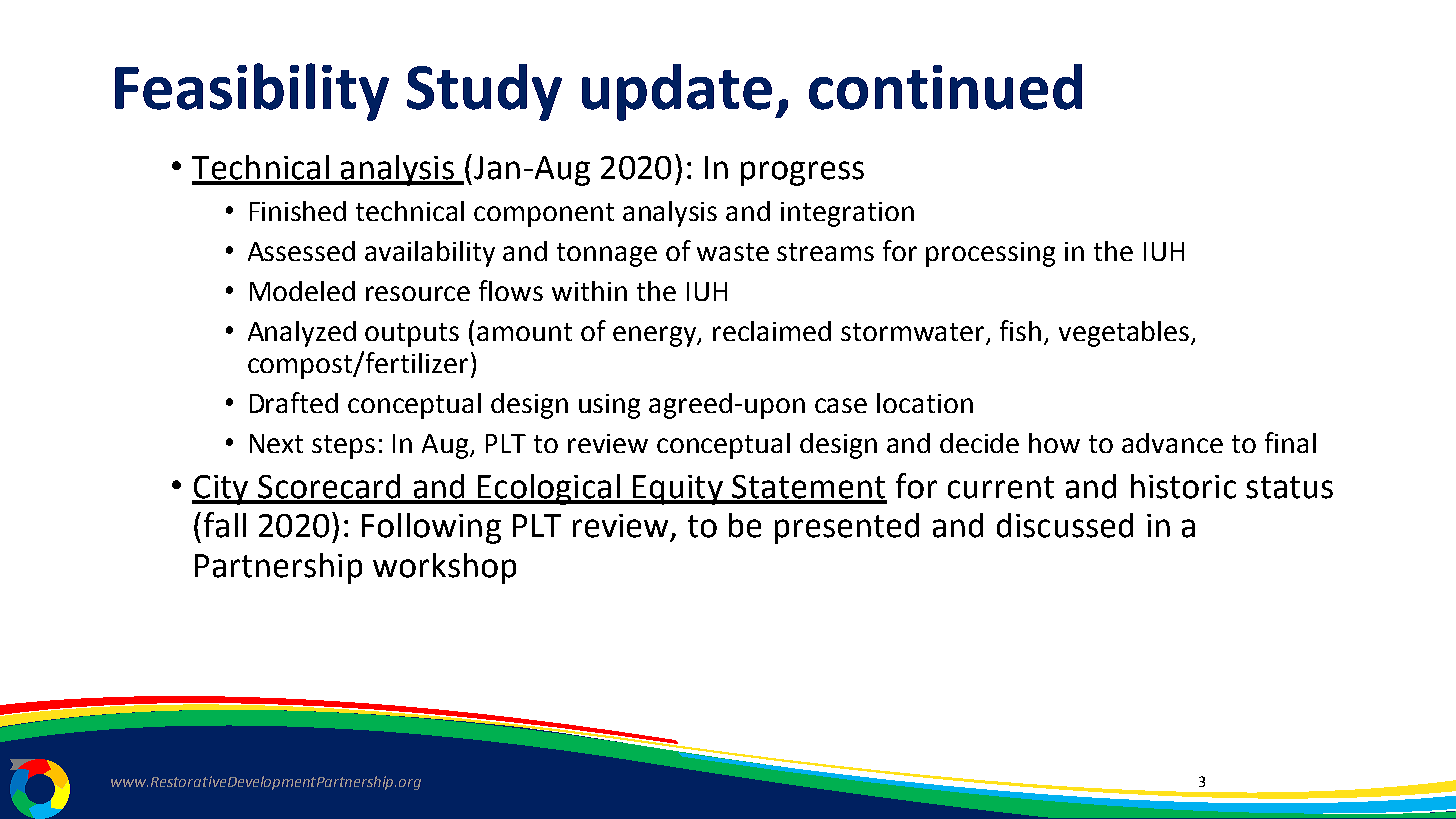 This screenshot has width=1456, height=819. What do you see at coordinates (841, 405) in the screenshot?
I see `case` at bounding box center [841, 405].
